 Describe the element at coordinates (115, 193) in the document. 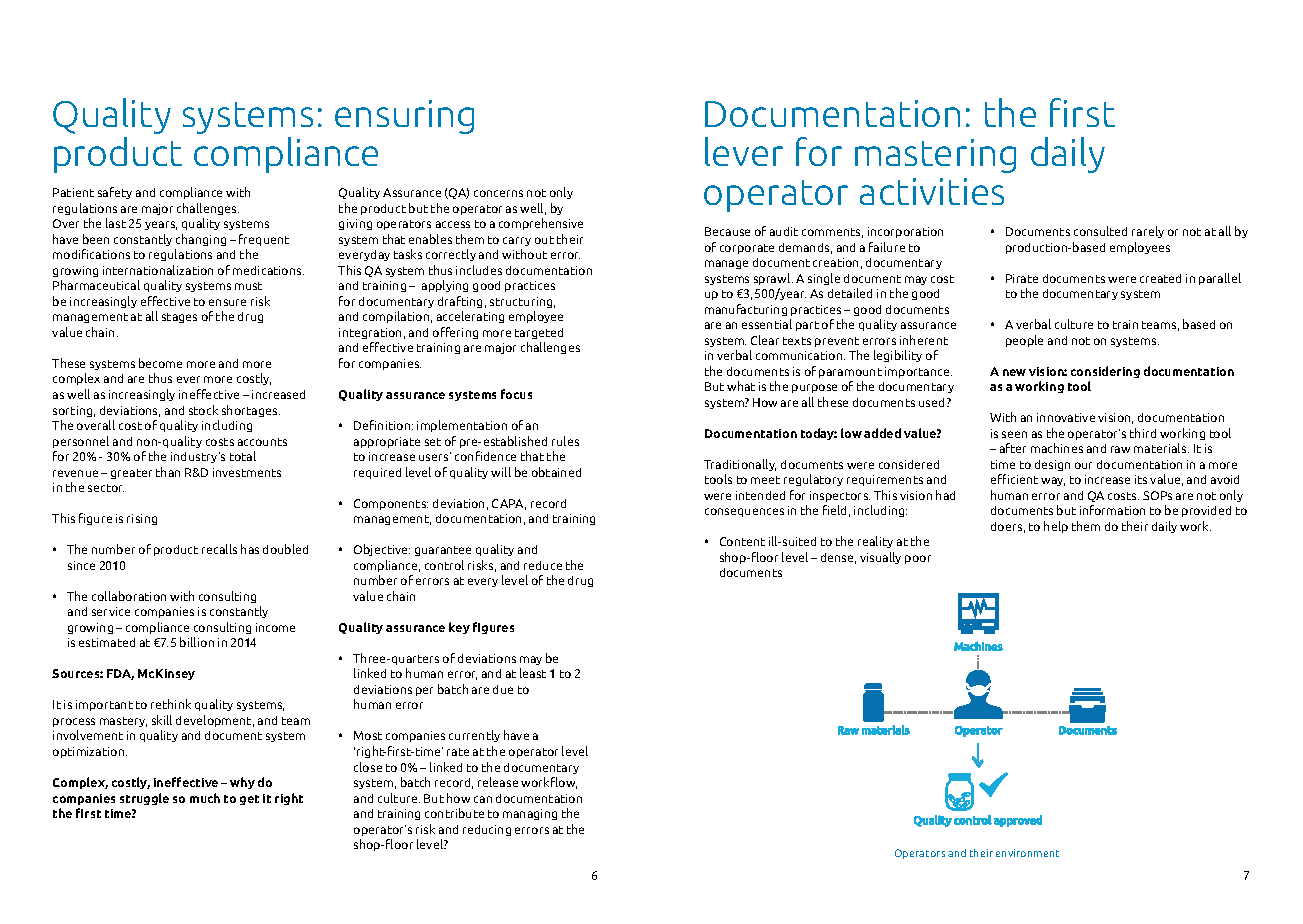

I see `safety` at that location.
